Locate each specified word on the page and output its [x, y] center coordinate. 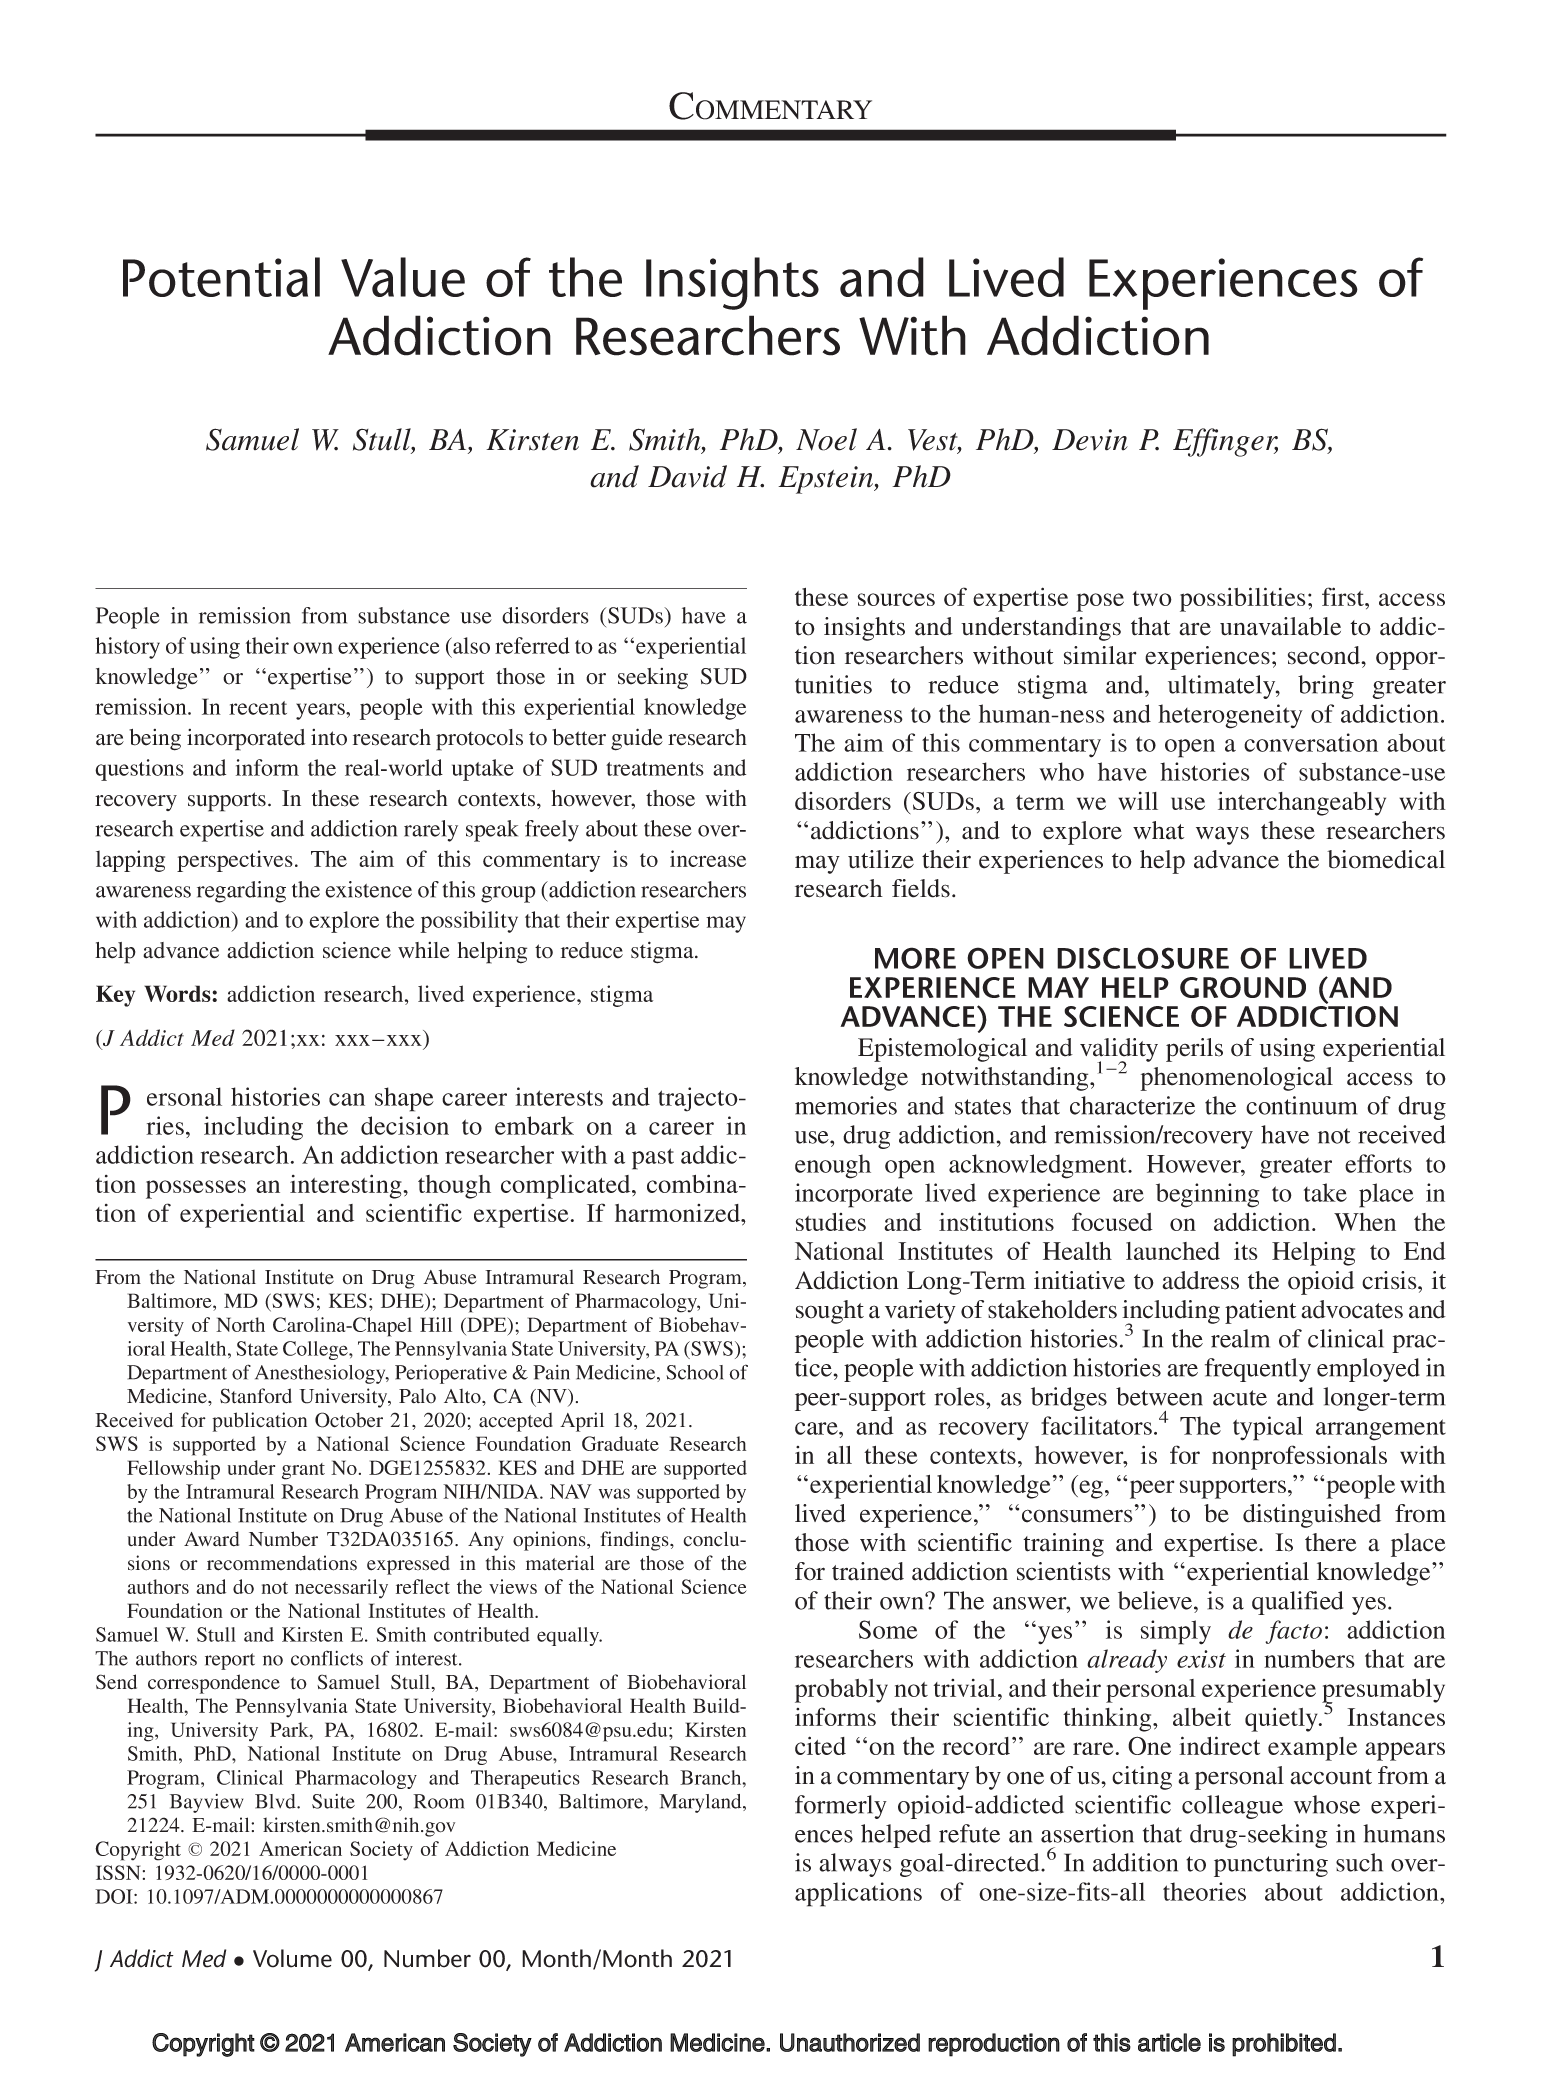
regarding [241, 892]
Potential [221, 277]
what [1158, 830]
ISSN [118, 1872]
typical [1268, 1428]
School [695, 1372]
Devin [1090, 440]
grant [303, 1471]
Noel [826, 439]
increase [708, 858]
